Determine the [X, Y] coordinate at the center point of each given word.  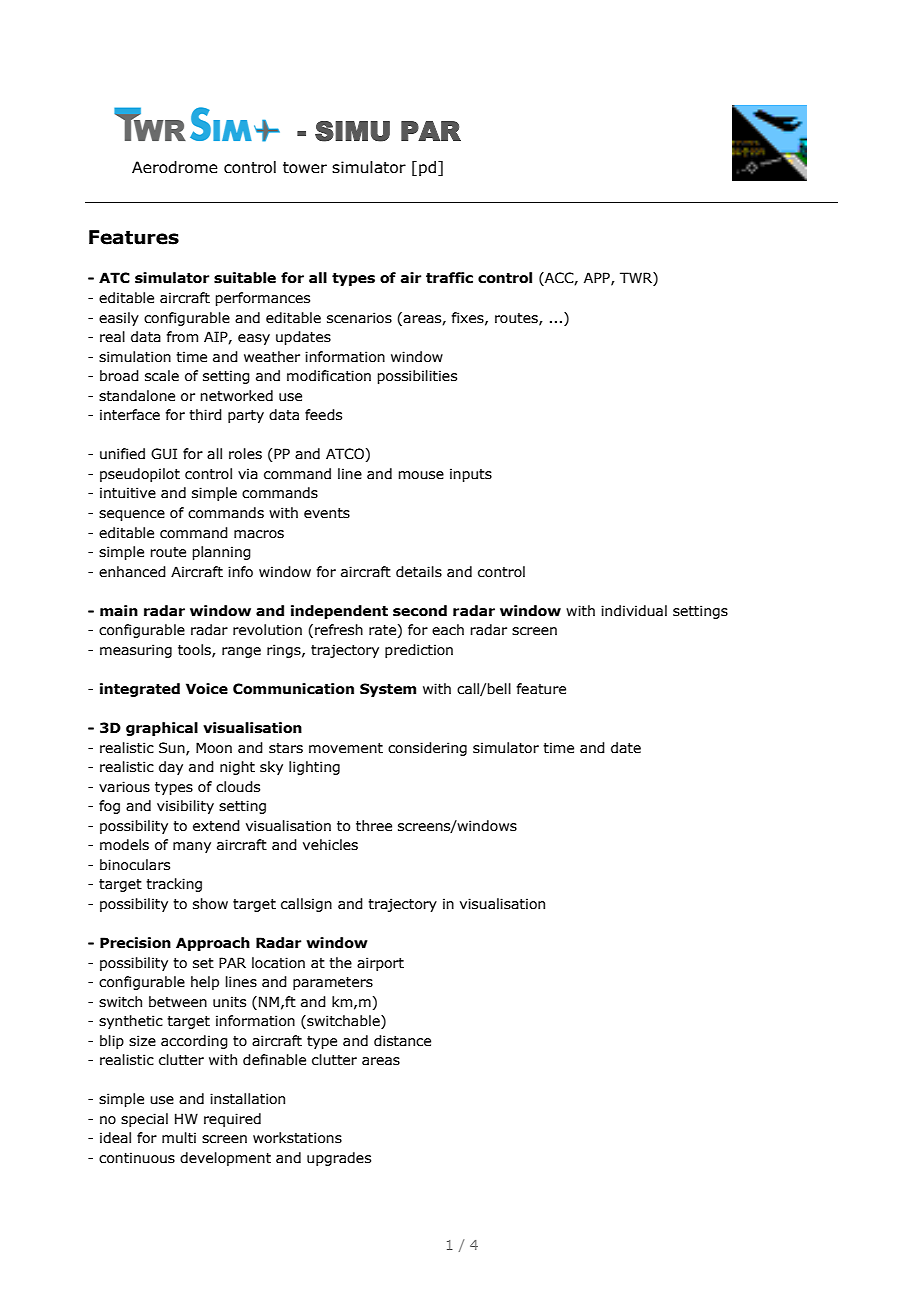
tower [305, 168]
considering [427, 749]
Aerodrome [175, 167]
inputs [471, 475]
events [327, 513]
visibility [185, 807]
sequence [132, 515]
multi [179, 1138]
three [374, 826]
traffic [449, 278]
